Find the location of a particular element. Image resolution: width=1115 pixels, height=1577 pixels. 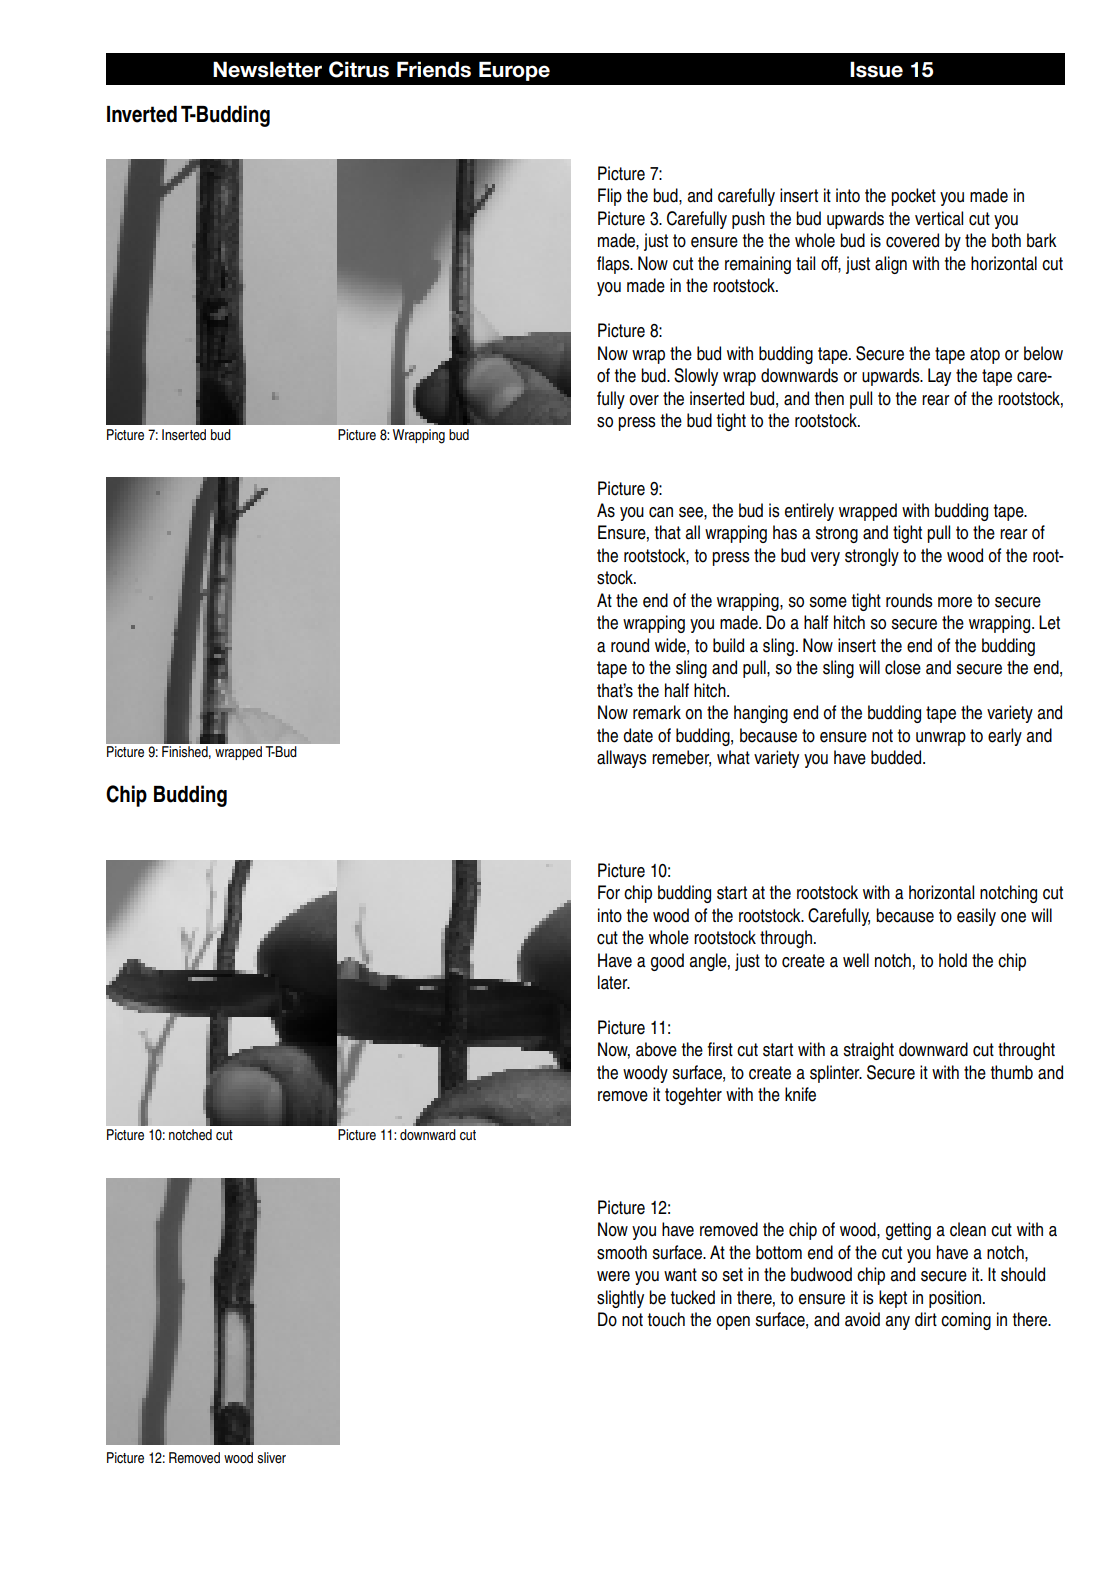

hold is located at coordinates (953, 960).
